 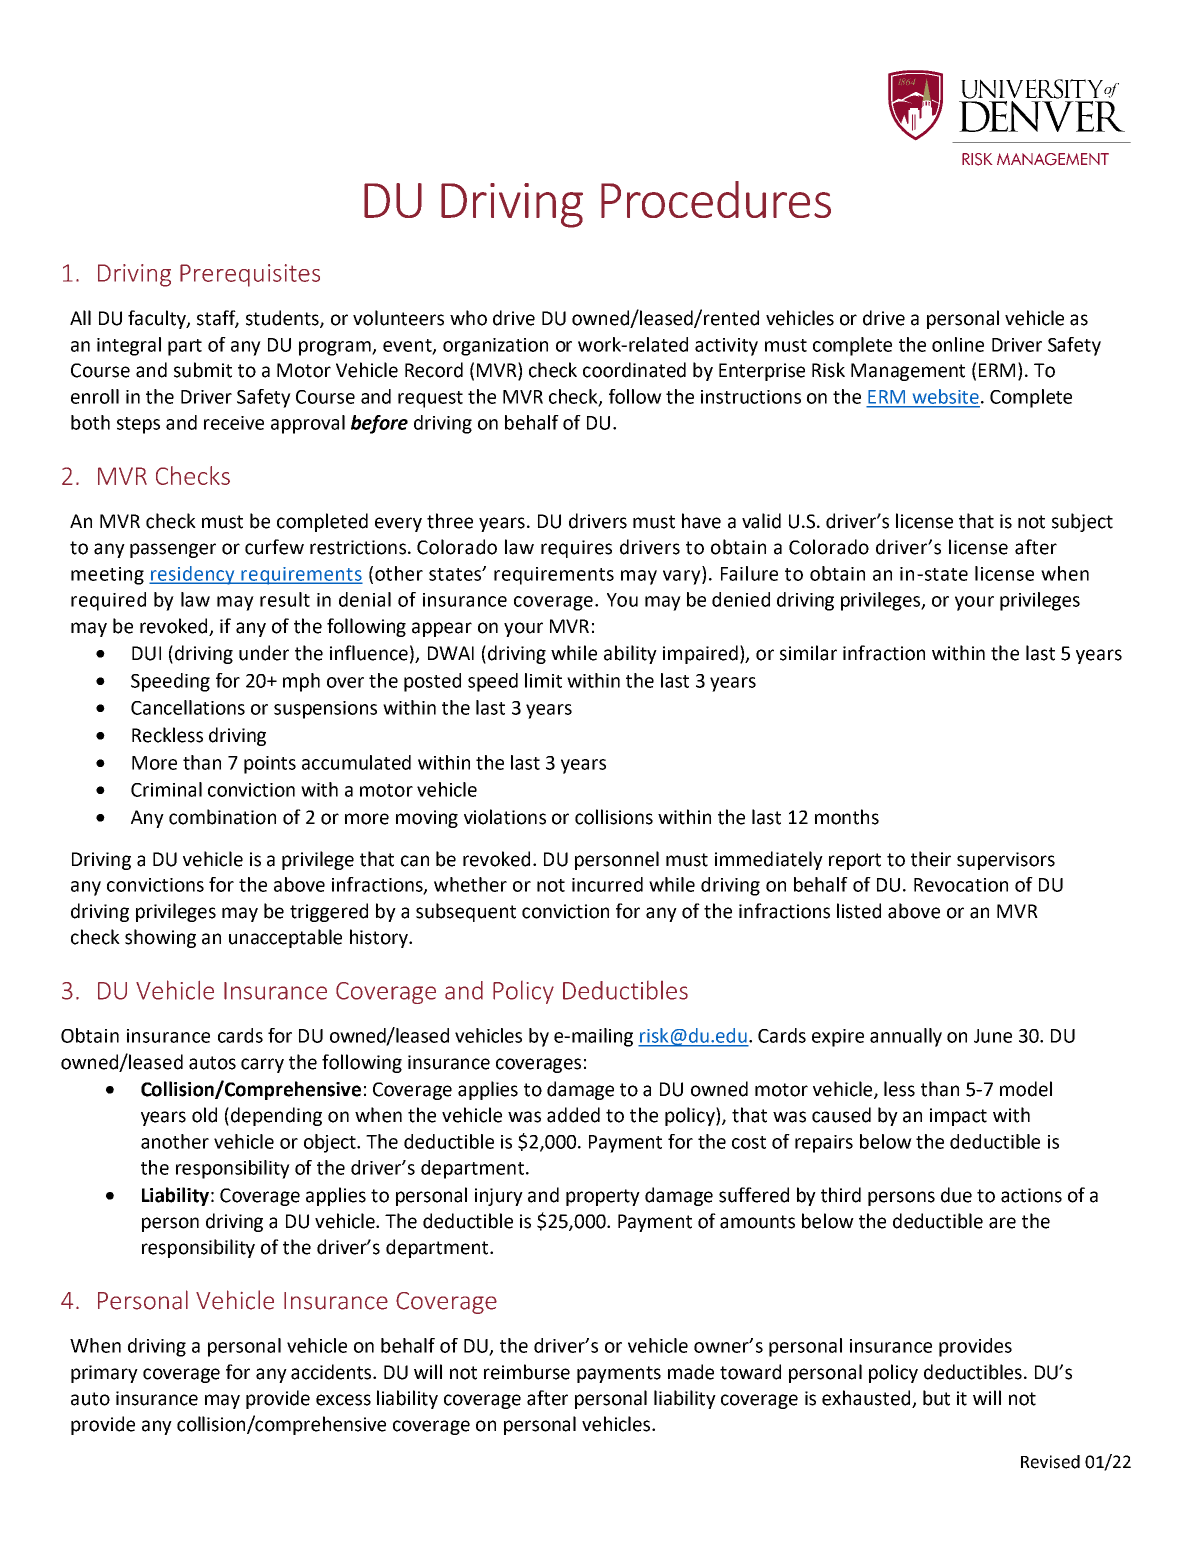 What do you see at coordinates (104, 1374) in the page?
I see `primary` at bounding box center [104, 1374].
